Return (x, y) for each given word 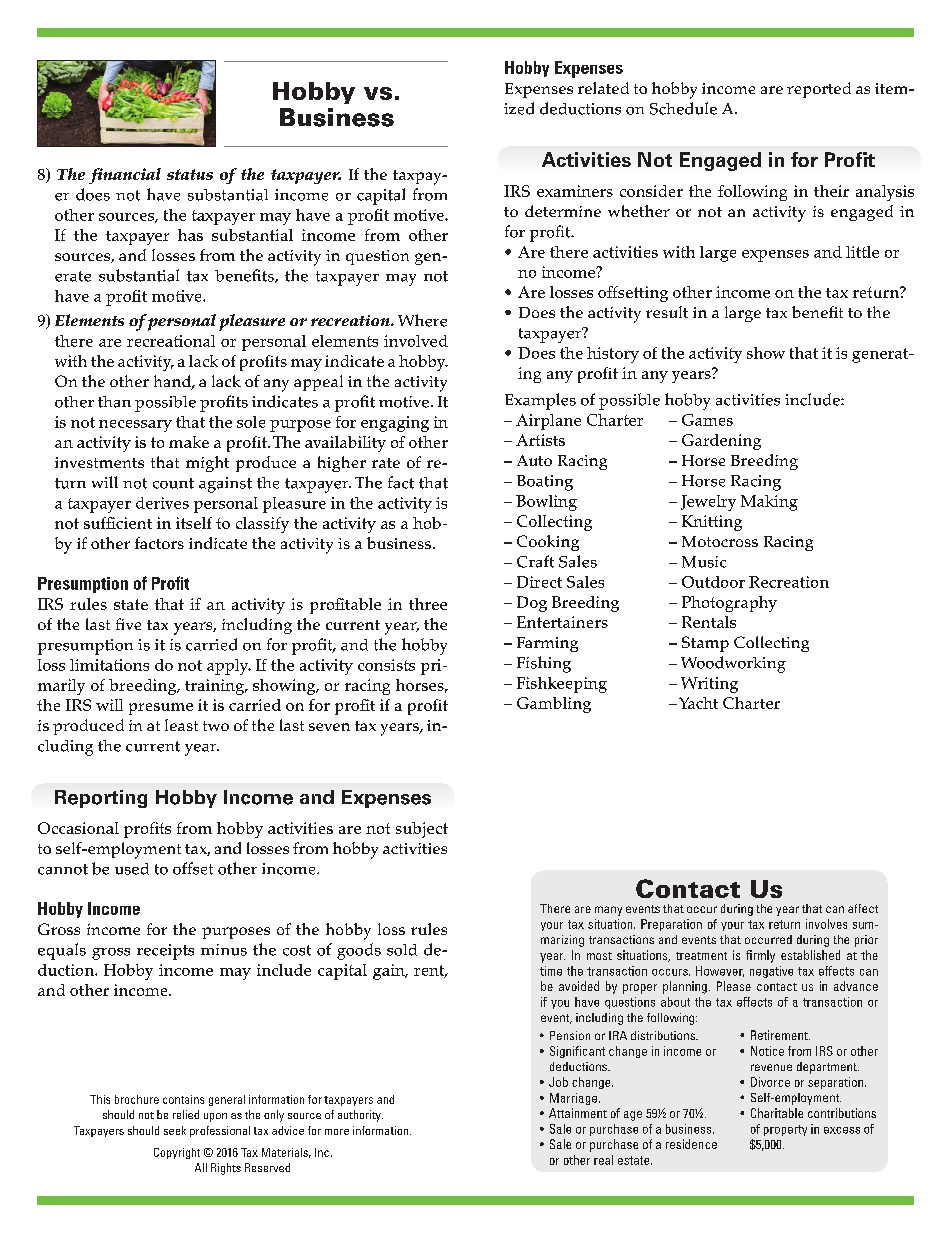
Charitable (777, 1113)
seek (175, 1130)
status (190, 174)
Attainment (578, 1113)
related (603, 88)
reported (819, 90)
